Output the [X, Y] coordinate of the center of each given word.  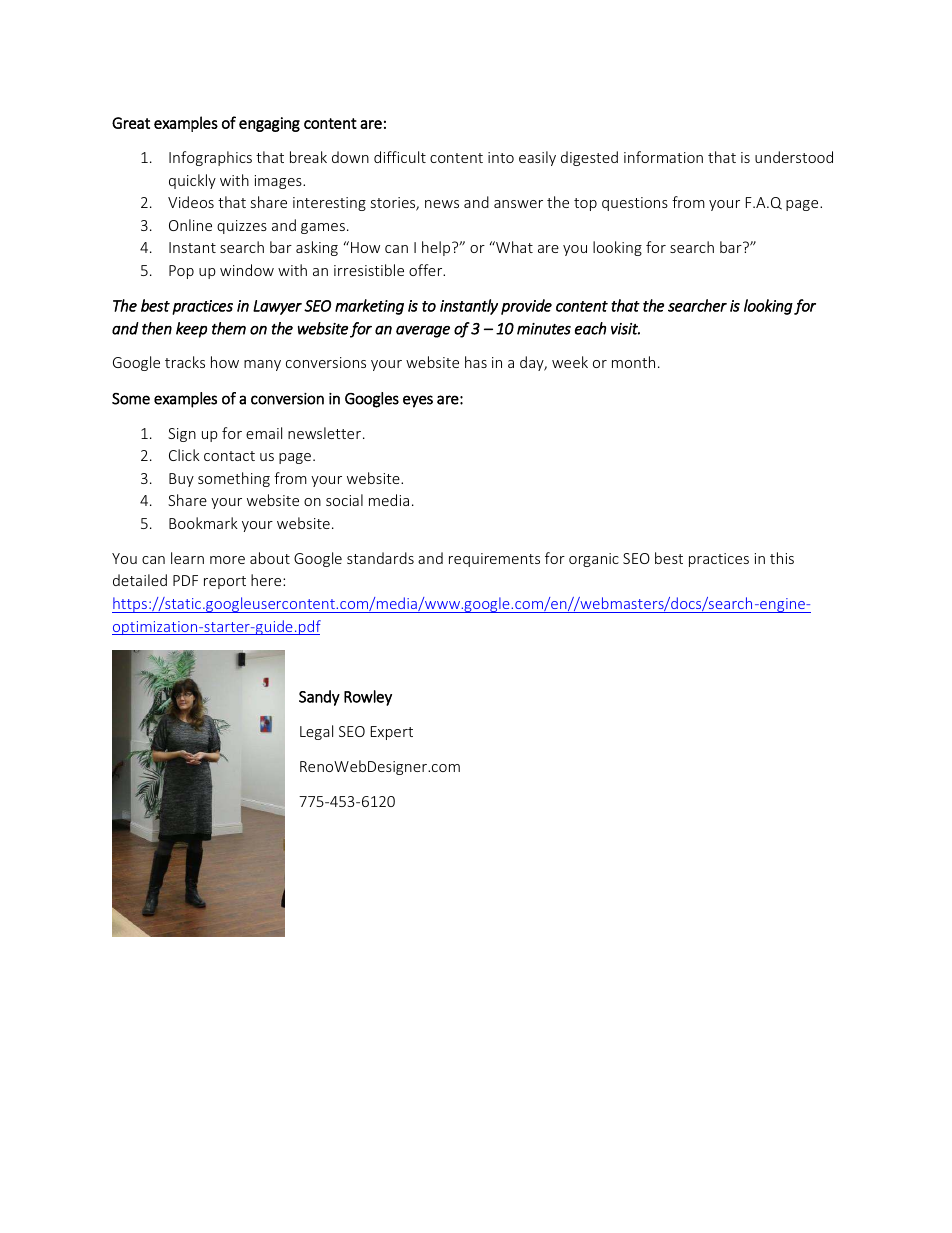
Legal [316, 732]
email [264, 433]
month [633, 362]
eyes [418, 401]
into [501, 157]
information [663, 157]
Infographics [210, 158]
